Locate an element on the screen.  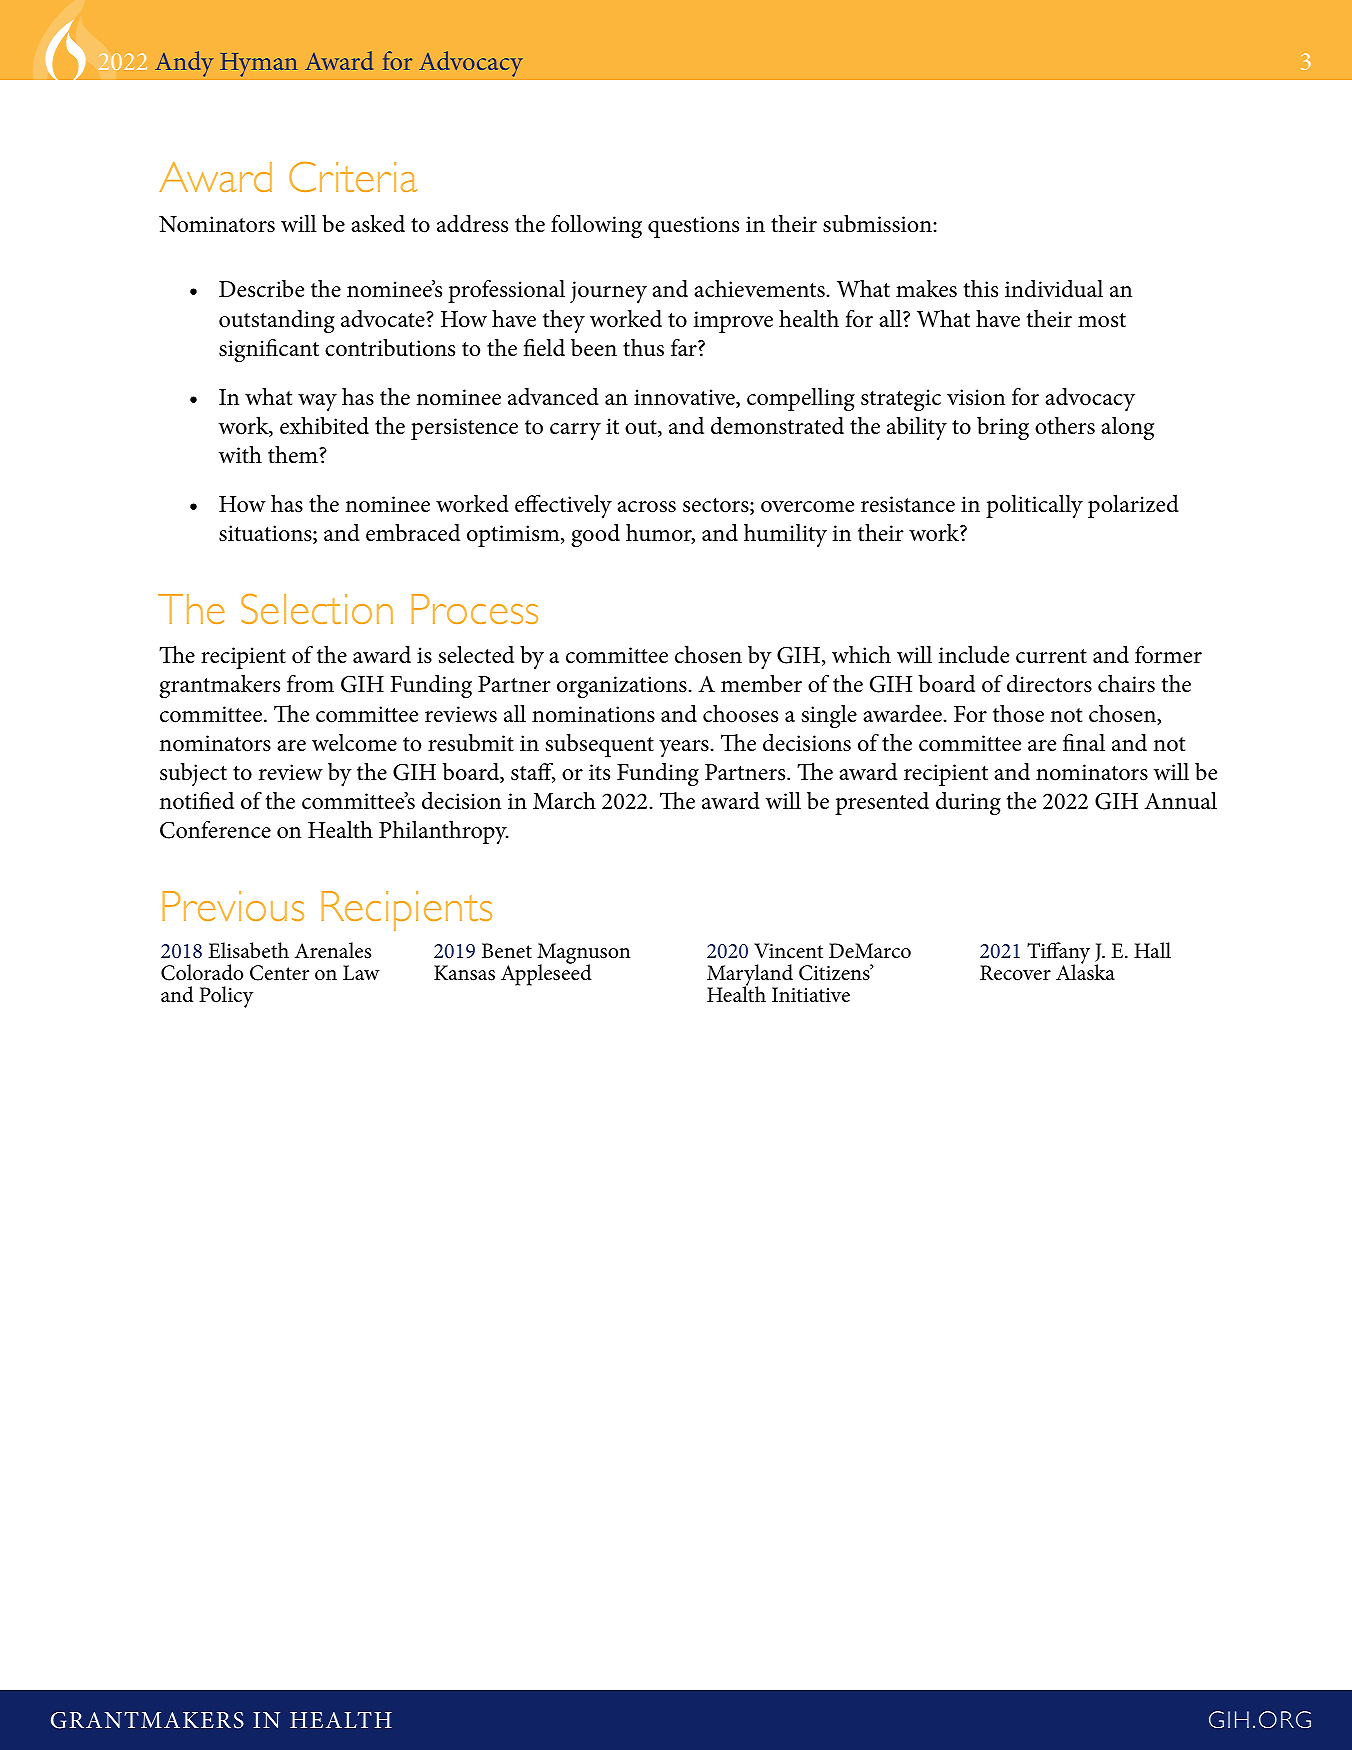
politically is located at coordinates (1034, 506).
